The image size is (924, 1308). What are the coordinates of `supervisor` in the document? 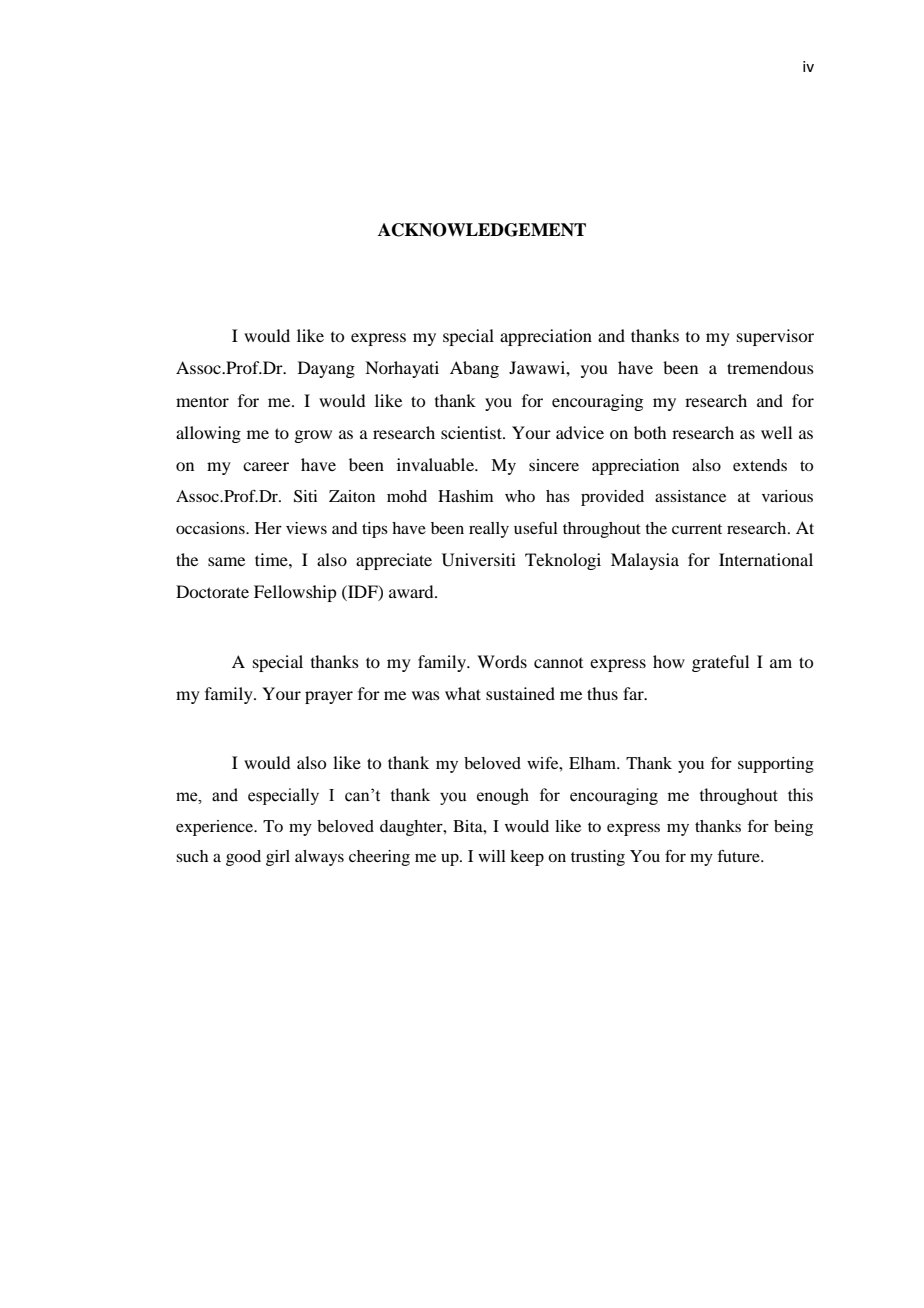 It's located at (775, 337).
